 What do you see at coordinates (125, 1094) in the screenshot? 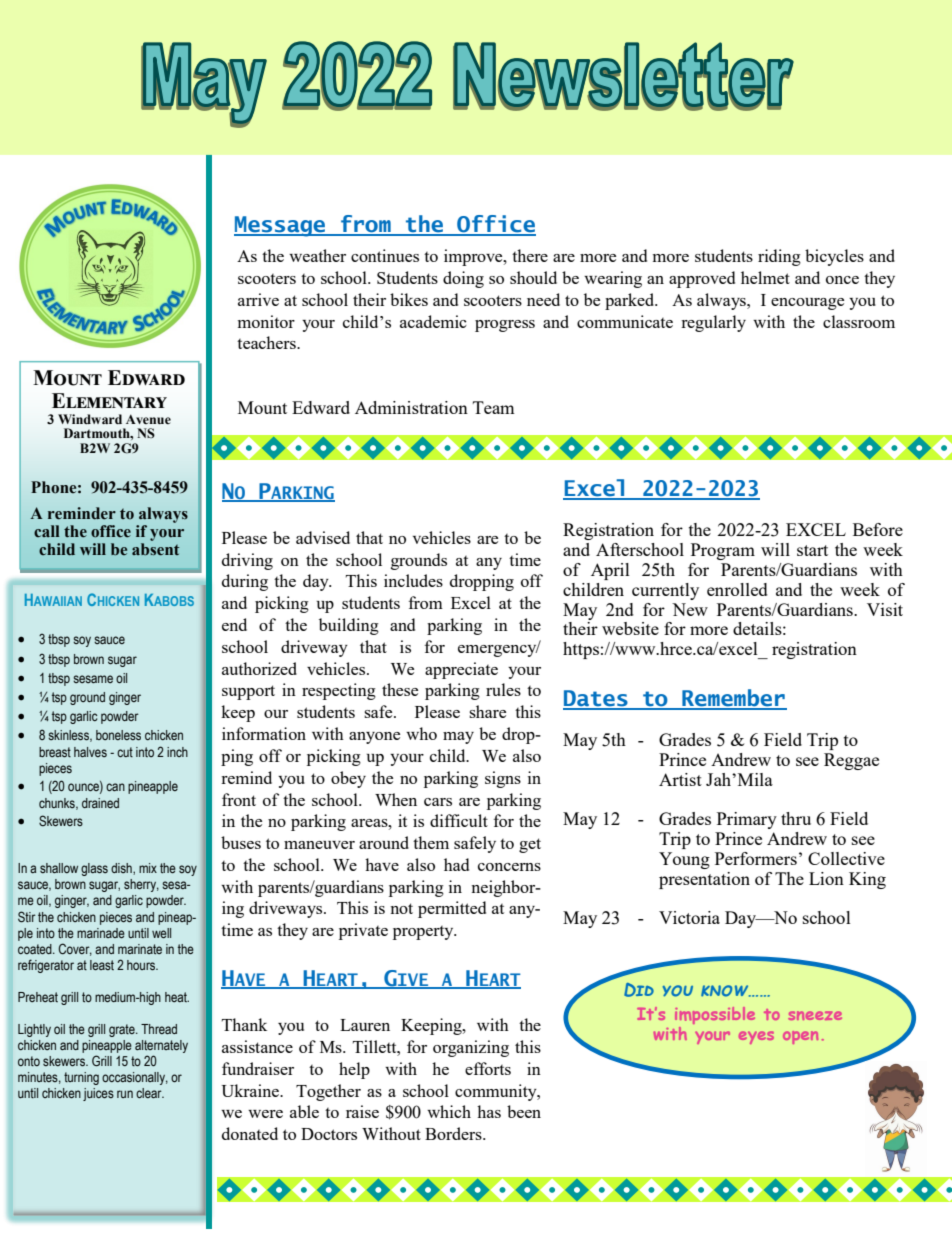
I see `run` at bounding box center [125, 1094].
